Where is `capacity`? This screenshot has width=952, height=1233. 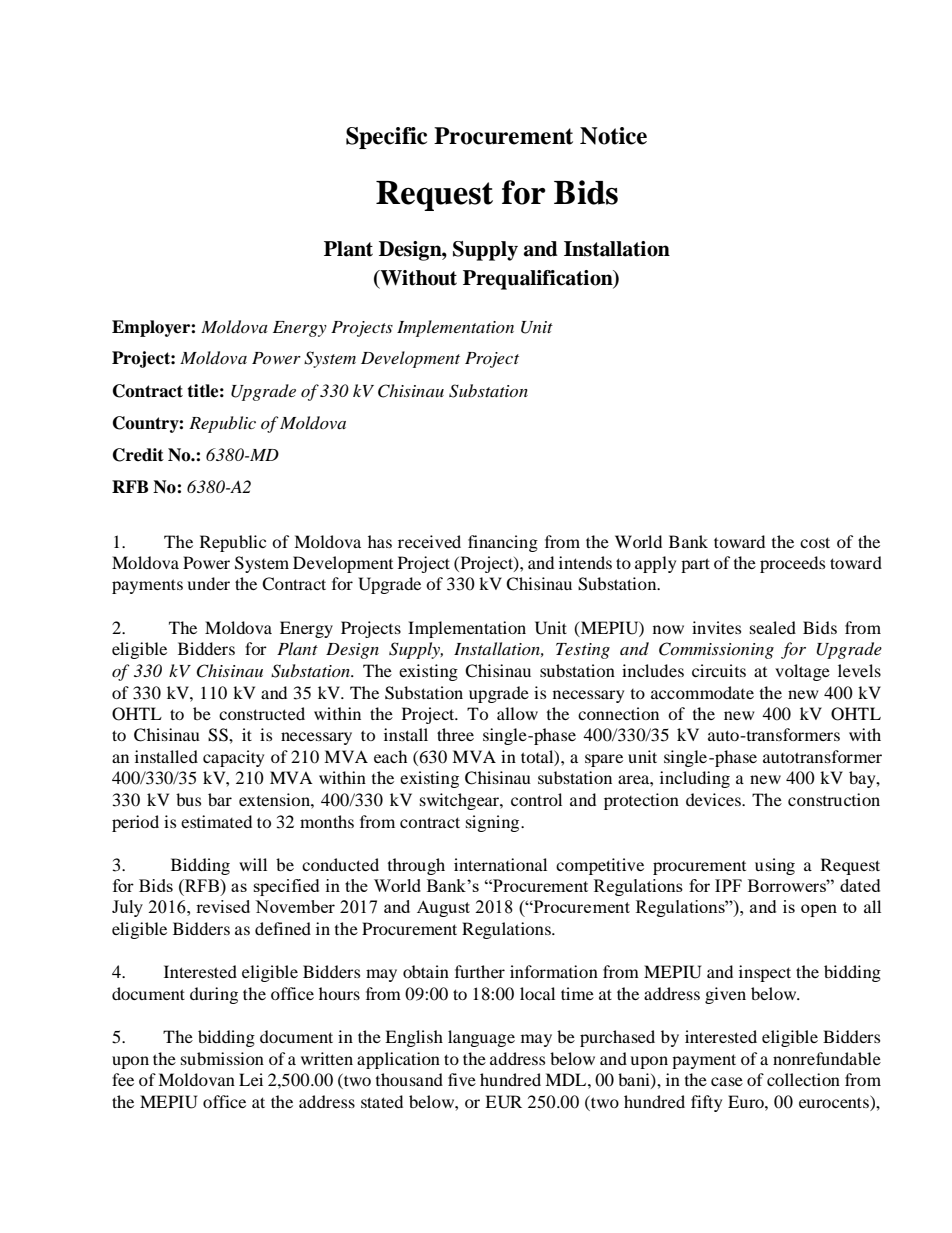 capacity is located at coordinates (233, 758).
